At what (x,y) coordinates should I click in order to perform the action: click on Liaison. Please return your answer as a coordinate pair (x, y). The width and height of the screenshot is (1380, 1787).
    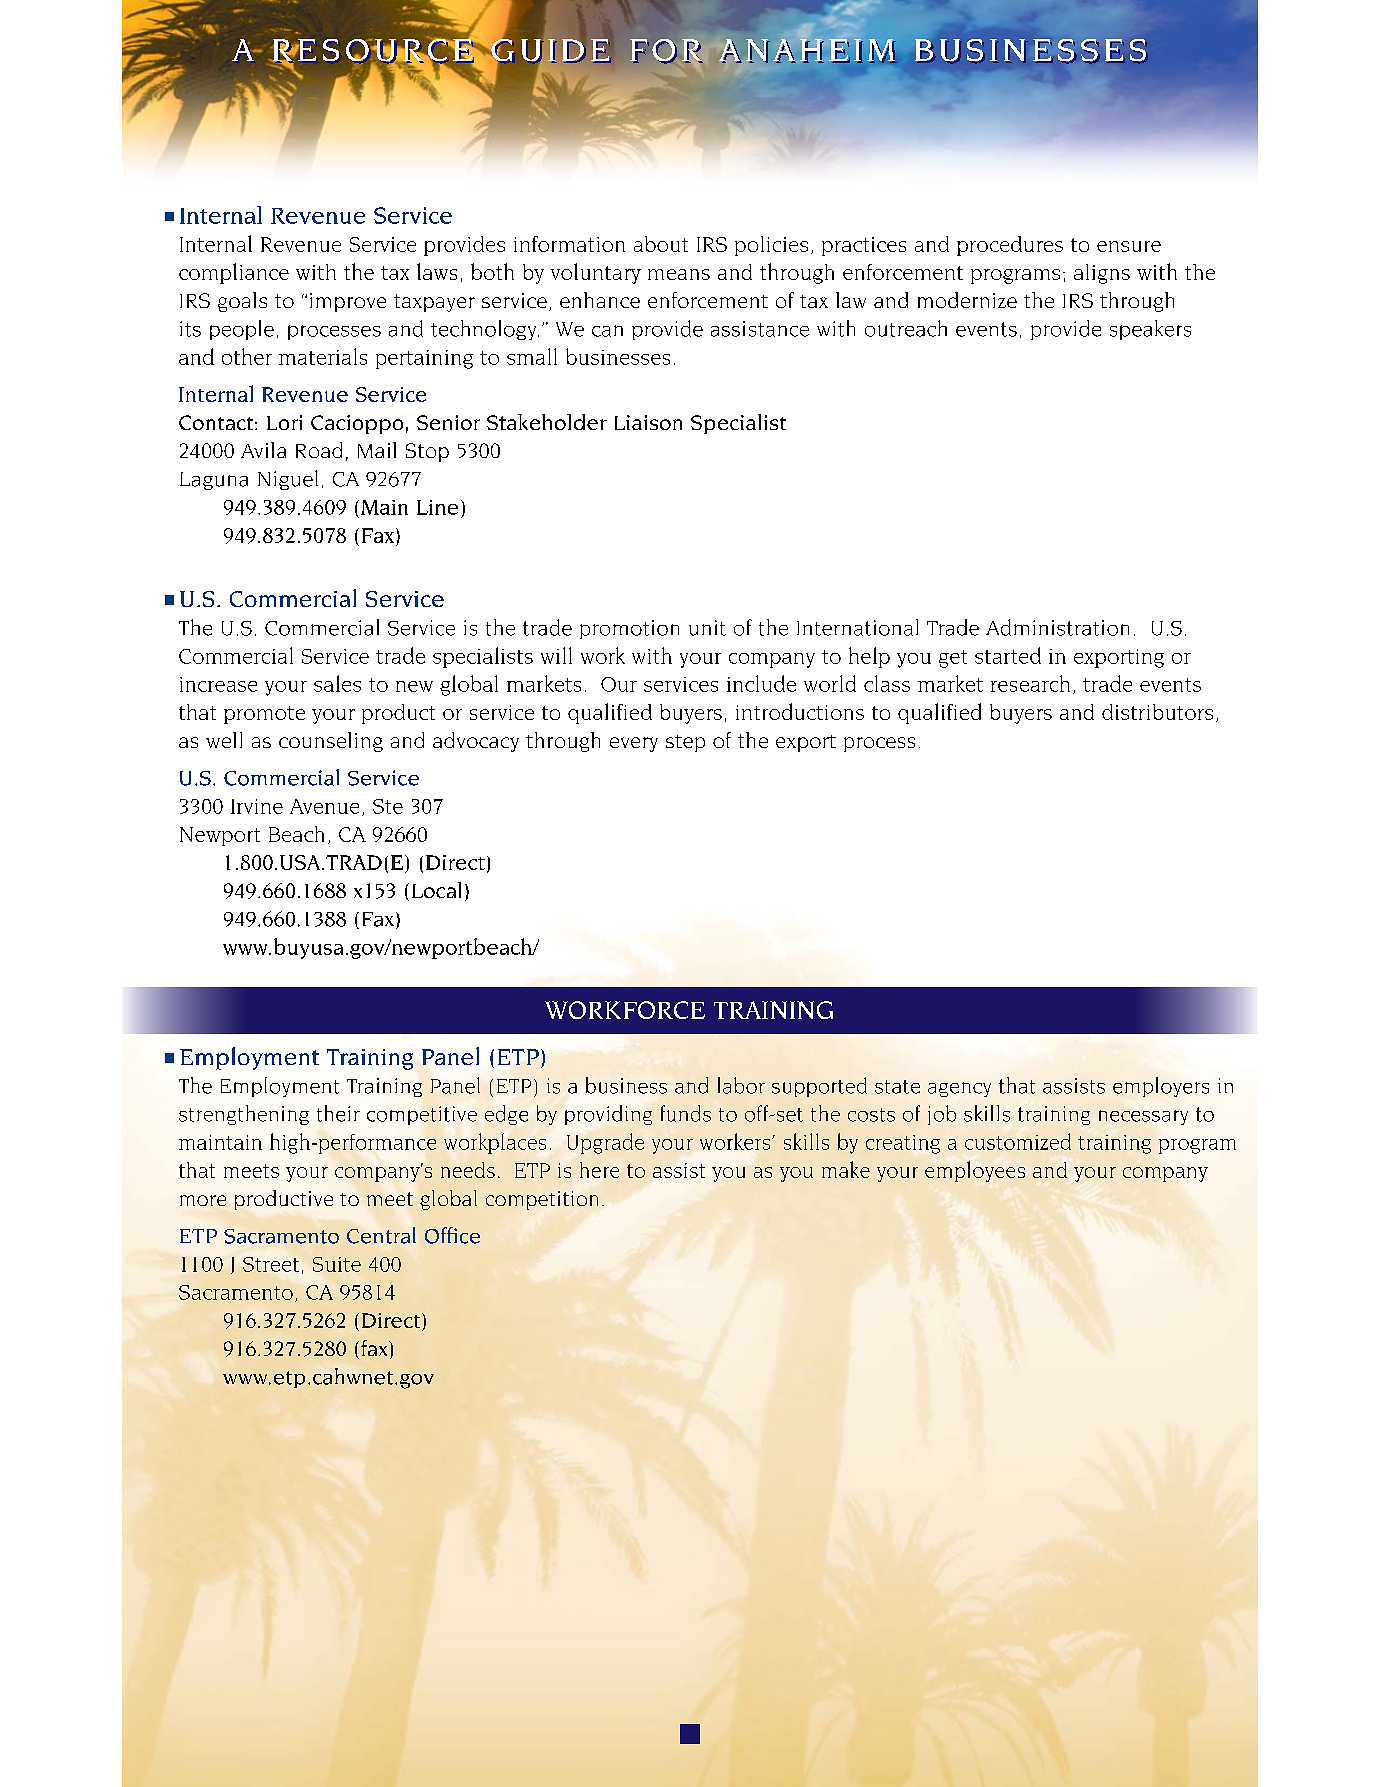
    Looking at the image, I should click on (648, 422).
